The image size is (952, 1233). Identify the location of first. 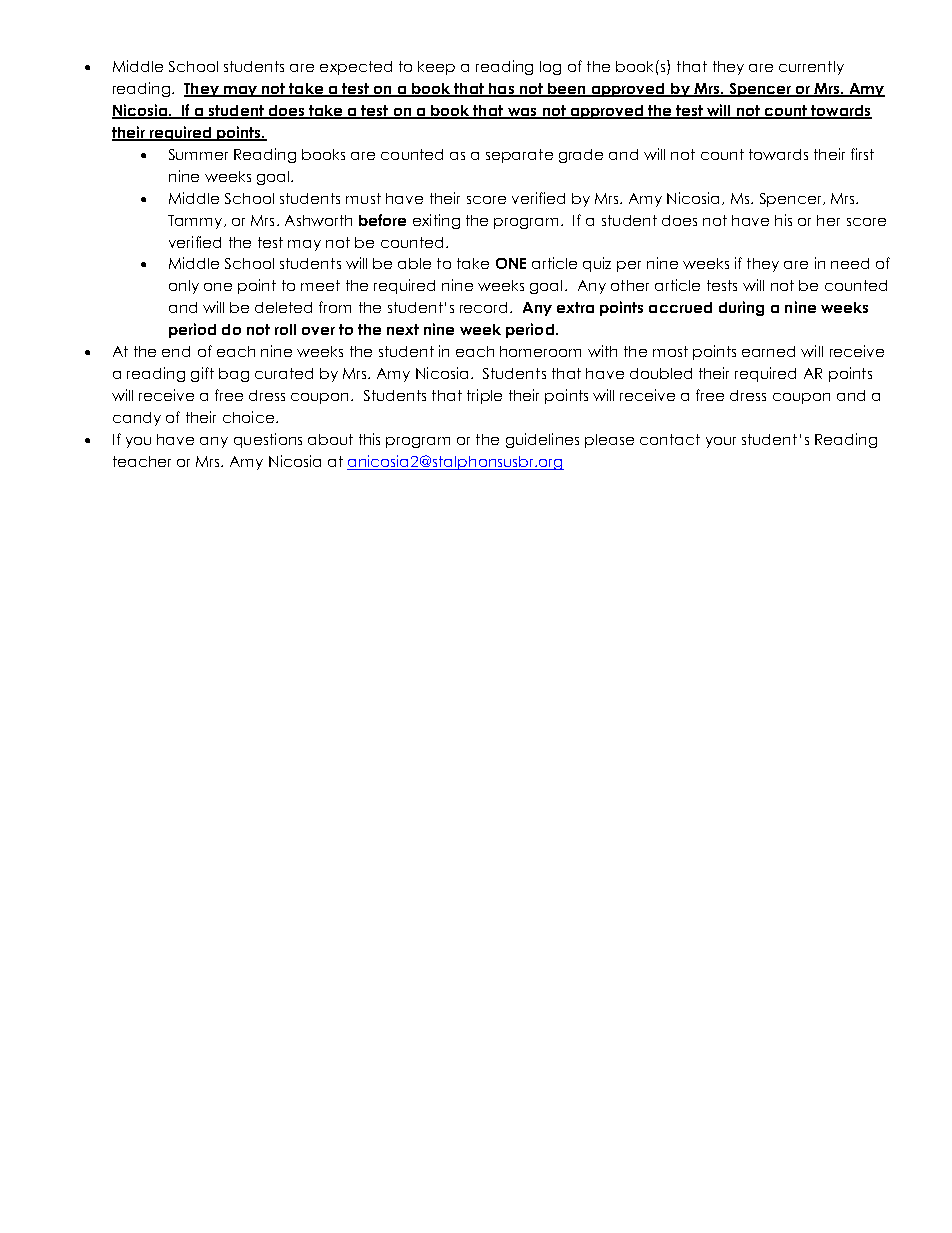
(862, 154).
